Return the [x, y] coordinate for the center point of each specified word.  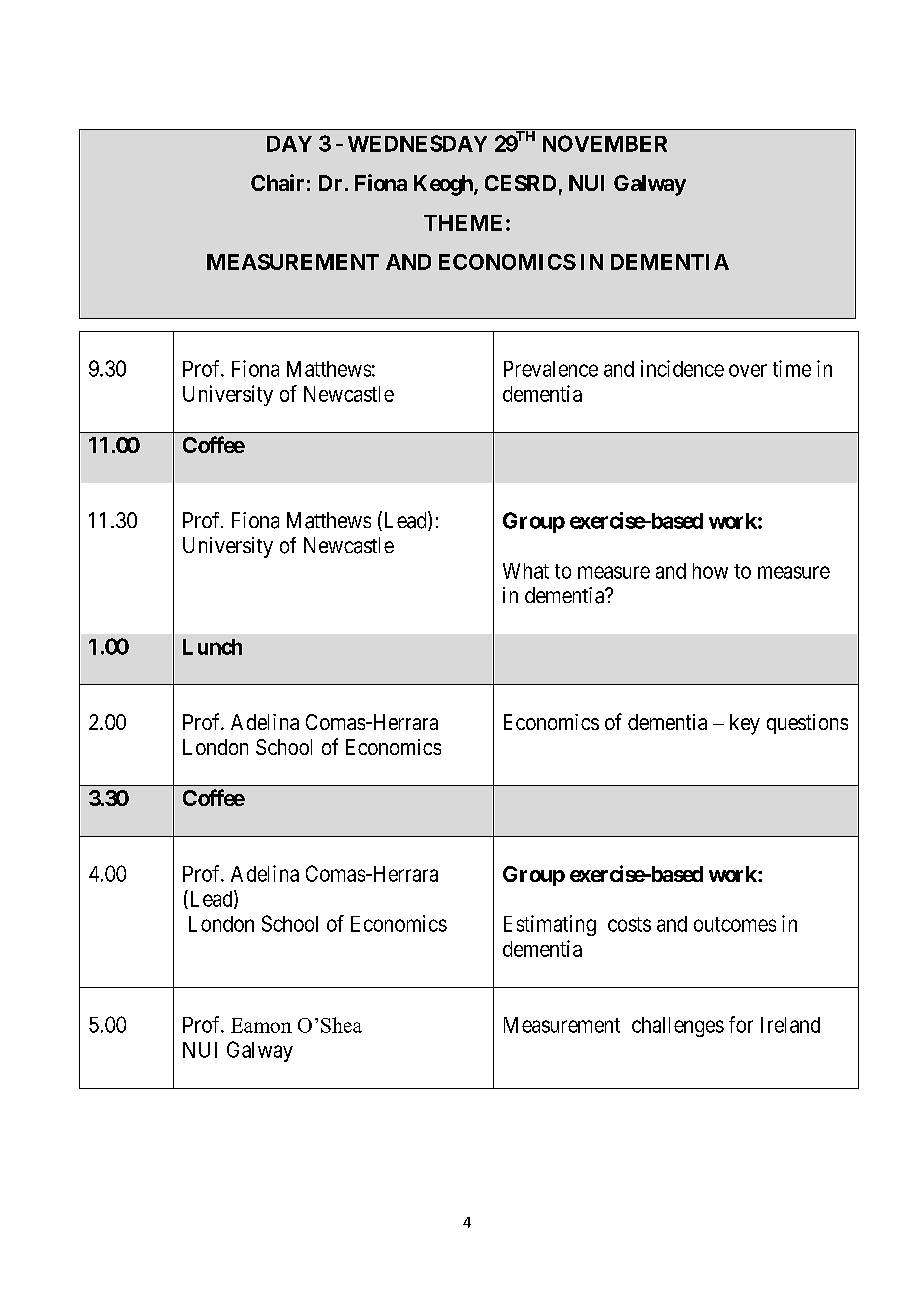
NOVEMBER [605, 143]
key [745, 724]
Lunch [212, 647]
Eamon [261, 1025]
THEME [463, 223]
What [526, 571]
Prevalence [551, 369]
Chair [277, 182]
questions [807, 724]
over [748, 370]
